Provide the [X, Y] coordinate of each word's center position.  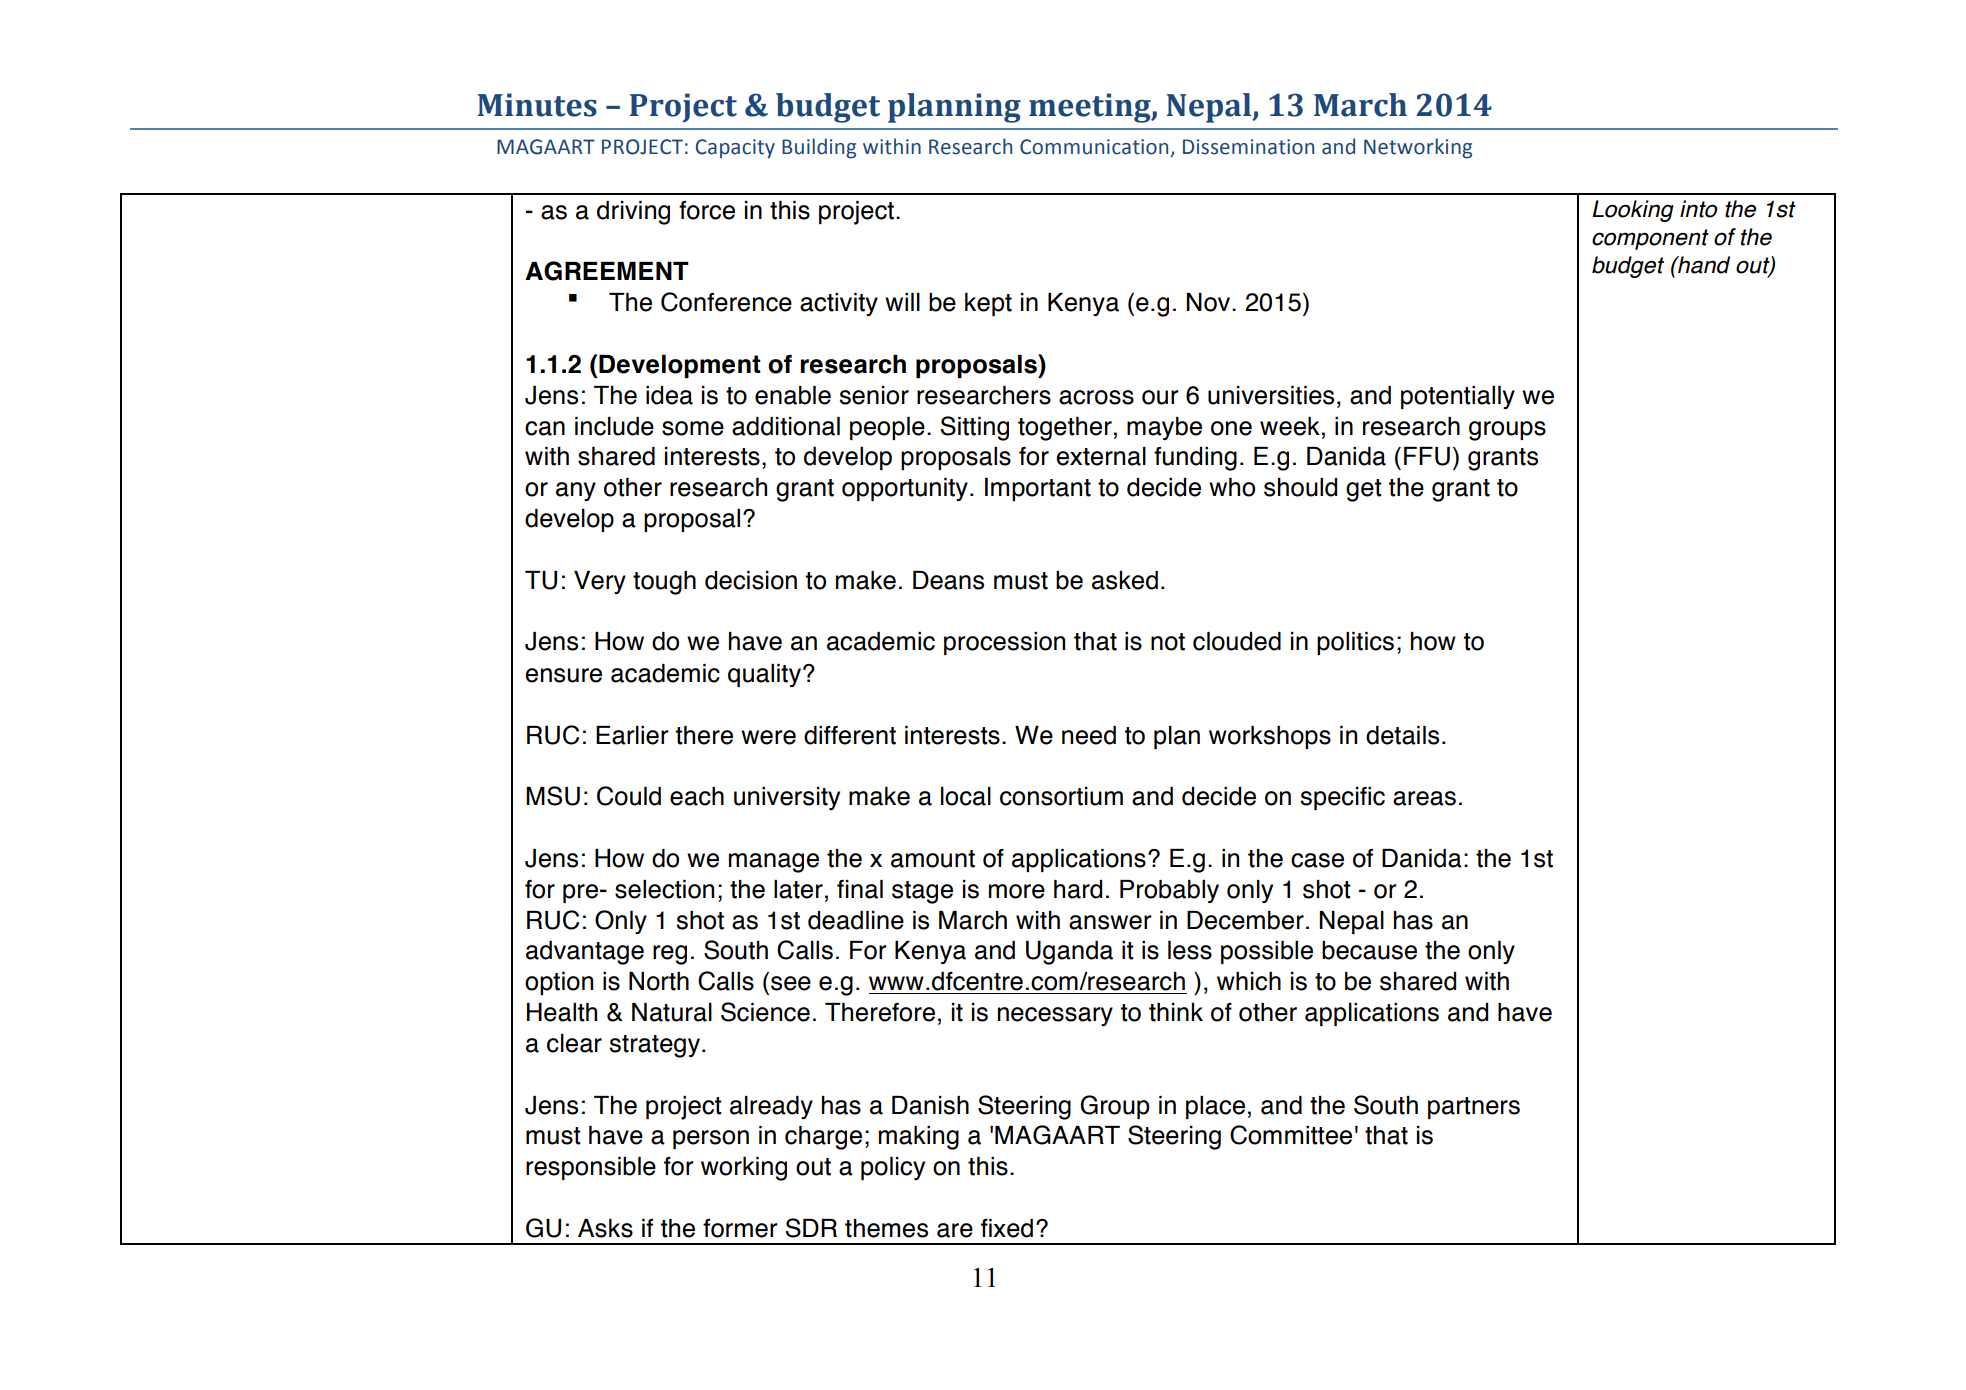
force [707, 210]
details [1402, 735]
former [740, 1228]
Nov [1209, 302]
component [1650, 239]
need [1089, 735]
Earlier [632, 735]
